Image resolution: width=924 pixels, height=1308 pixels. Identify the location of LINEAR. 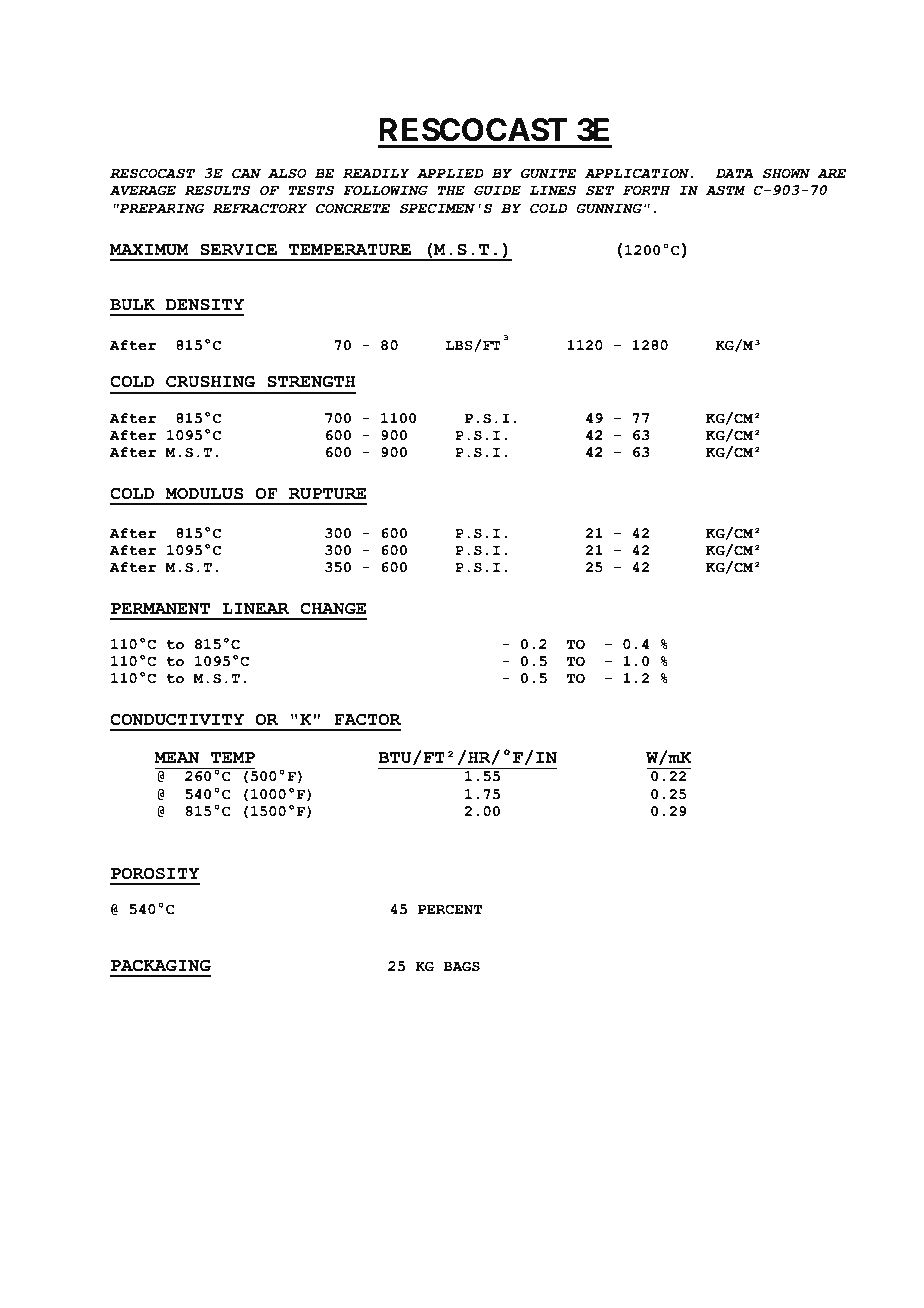
(255, 608).
